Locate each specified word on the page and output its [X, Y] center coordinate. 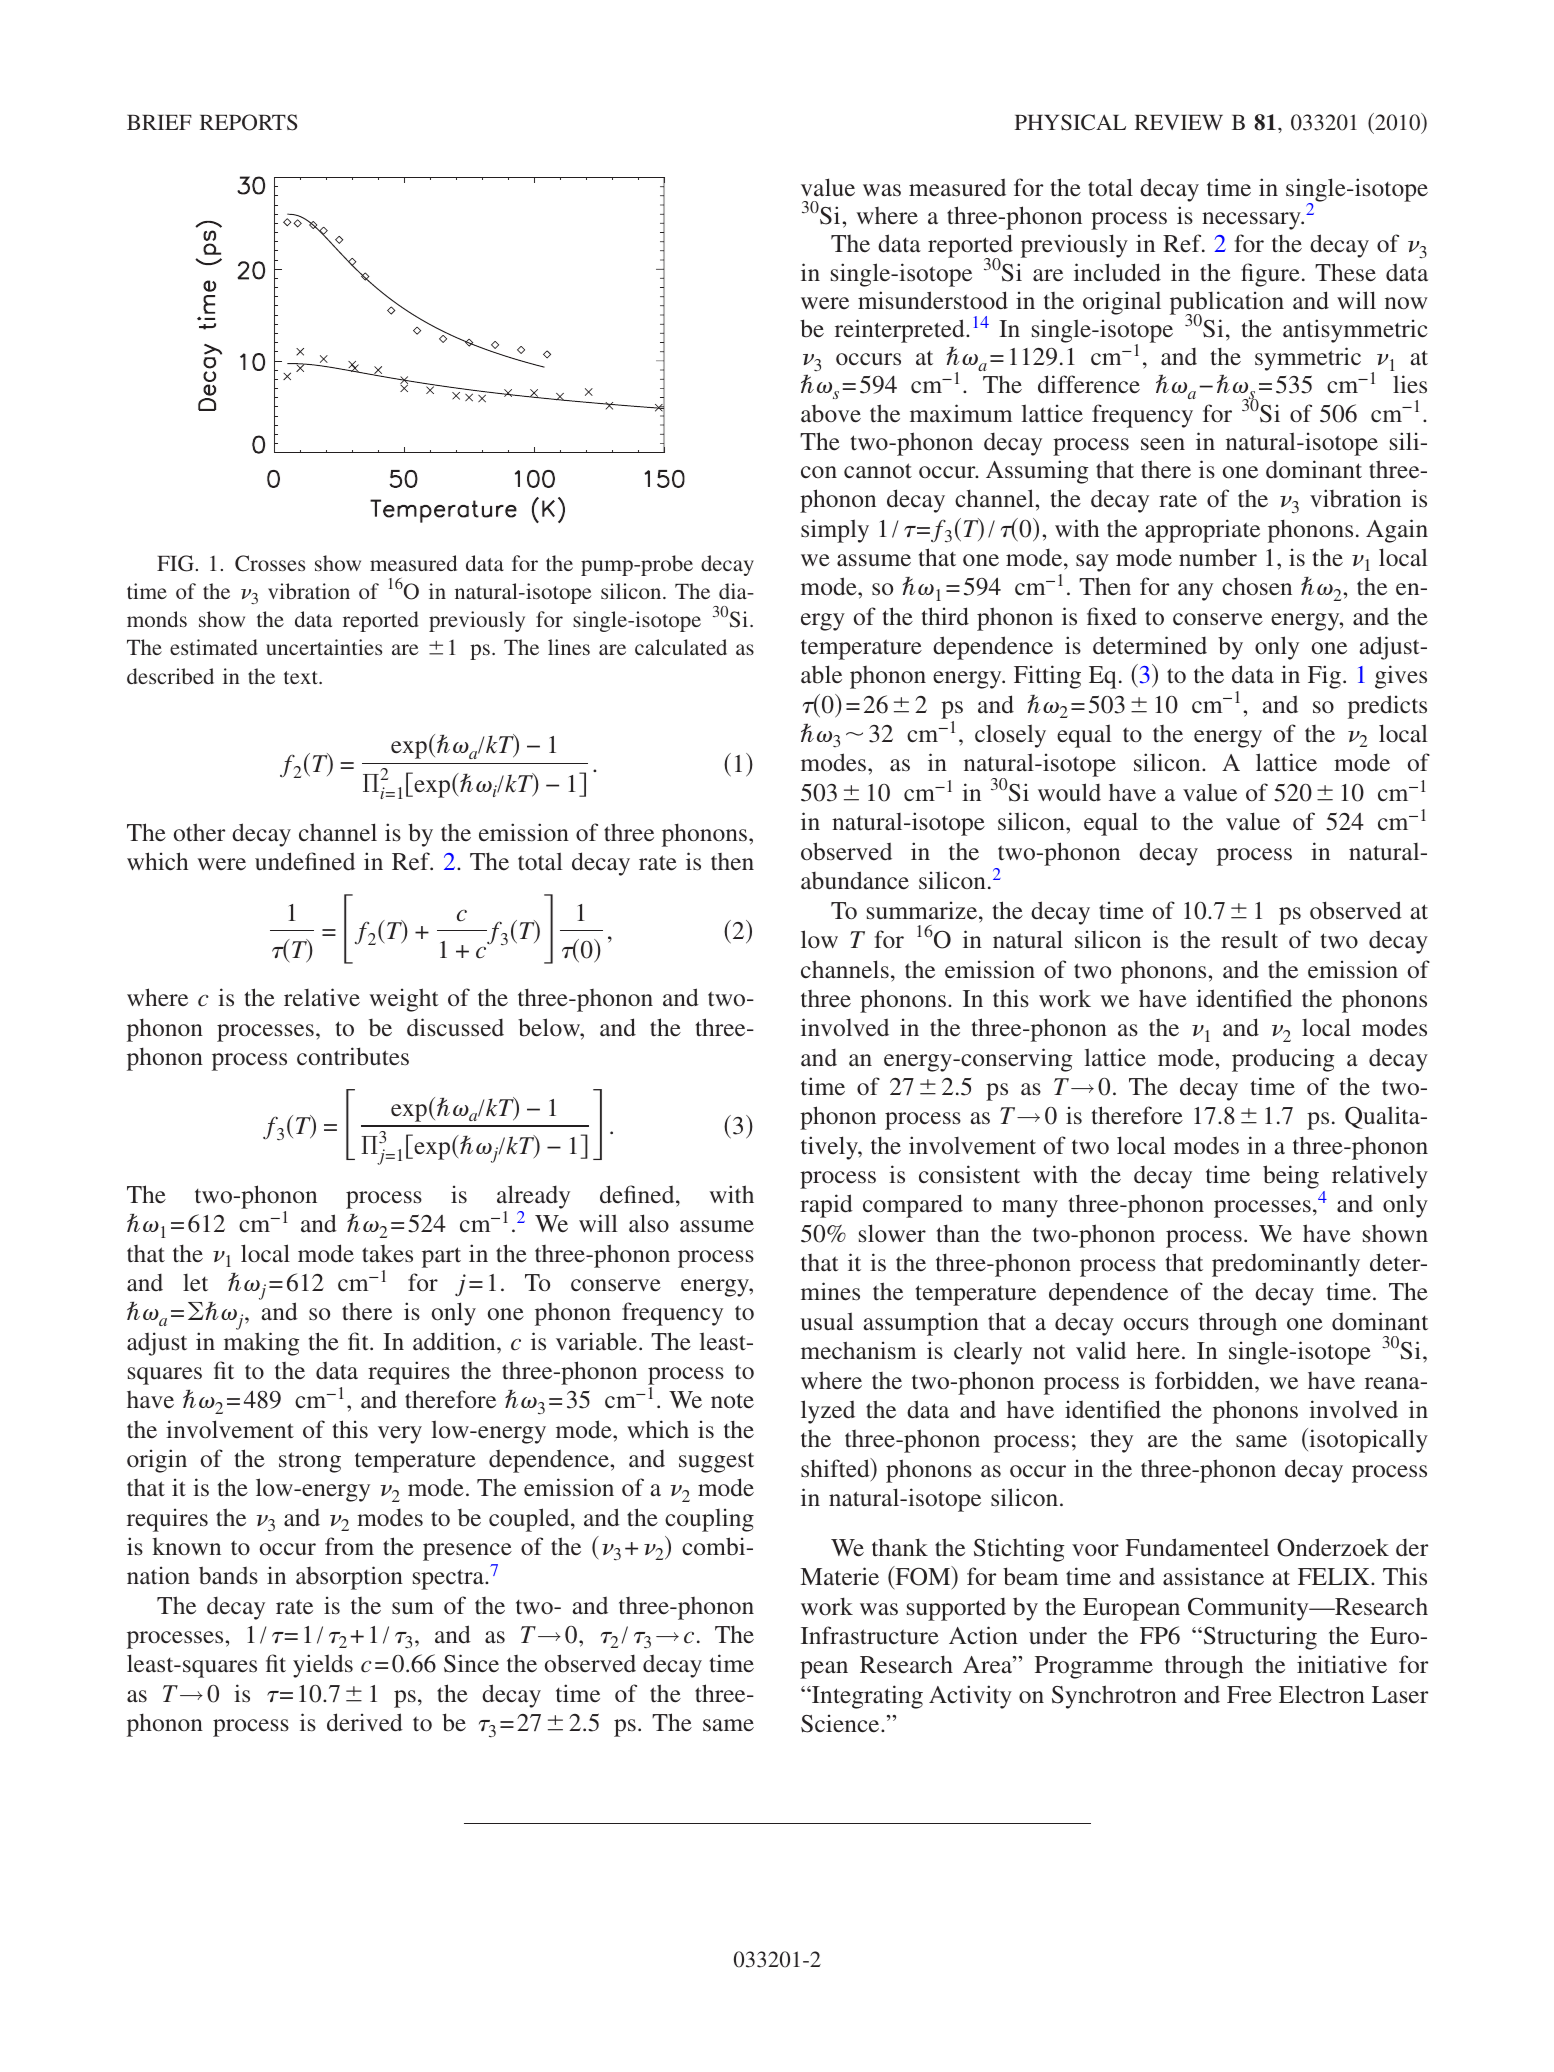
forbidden [1205, 1380]
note [732, 1401]
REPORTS [248, 122]
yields [323, 1666]
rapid [826, 1206]
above [831, 414]
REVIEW [1179, 122]
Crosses [270, 563]
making [262, 1344]
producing [1283, 1060]
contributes [353, 1056]
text [302, 677]
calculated [681, 647]
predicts [1387, 707]
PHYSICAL [1070, 122]
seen [1163, 444]
